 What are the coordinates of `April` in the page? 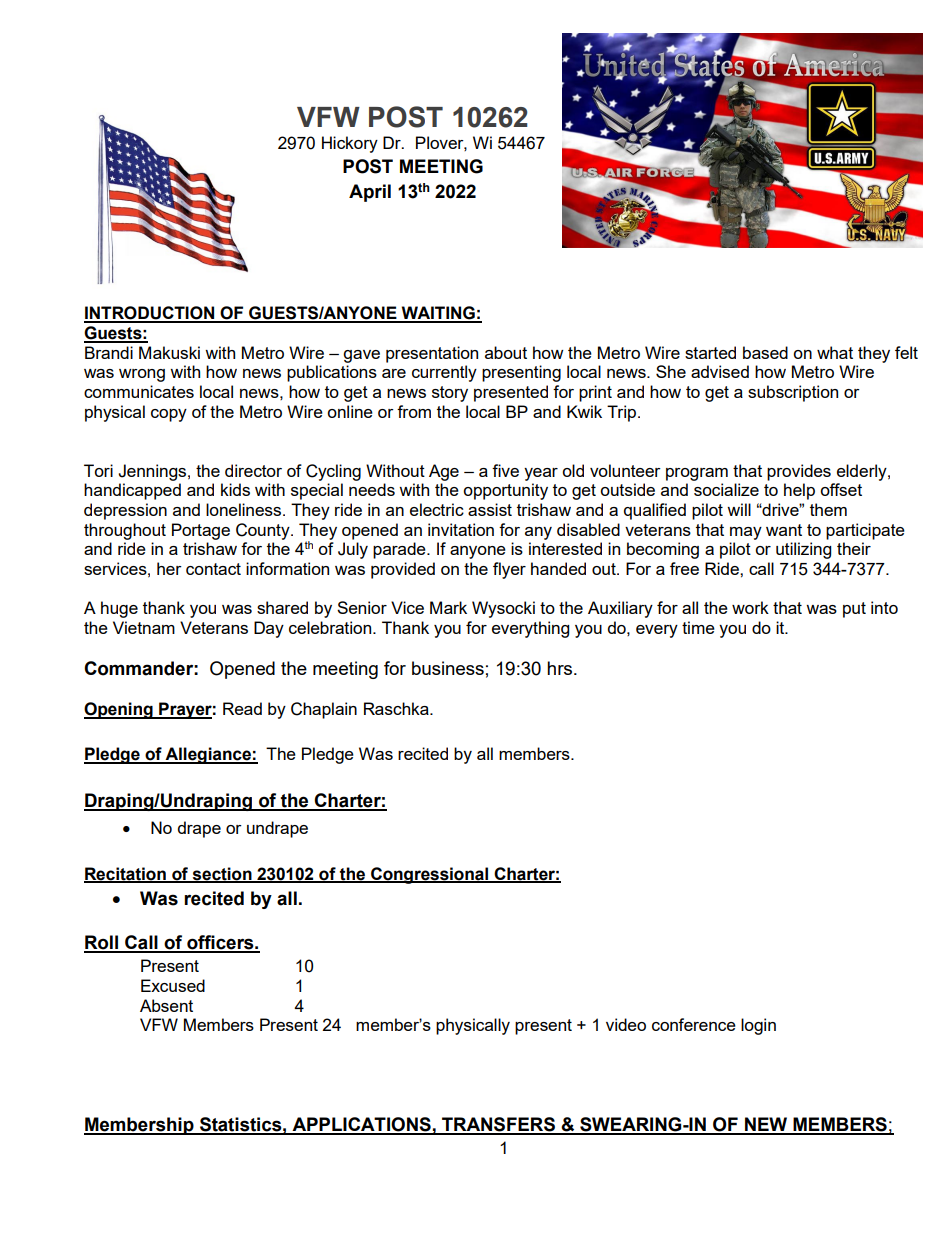 It's located at (370, 193).
